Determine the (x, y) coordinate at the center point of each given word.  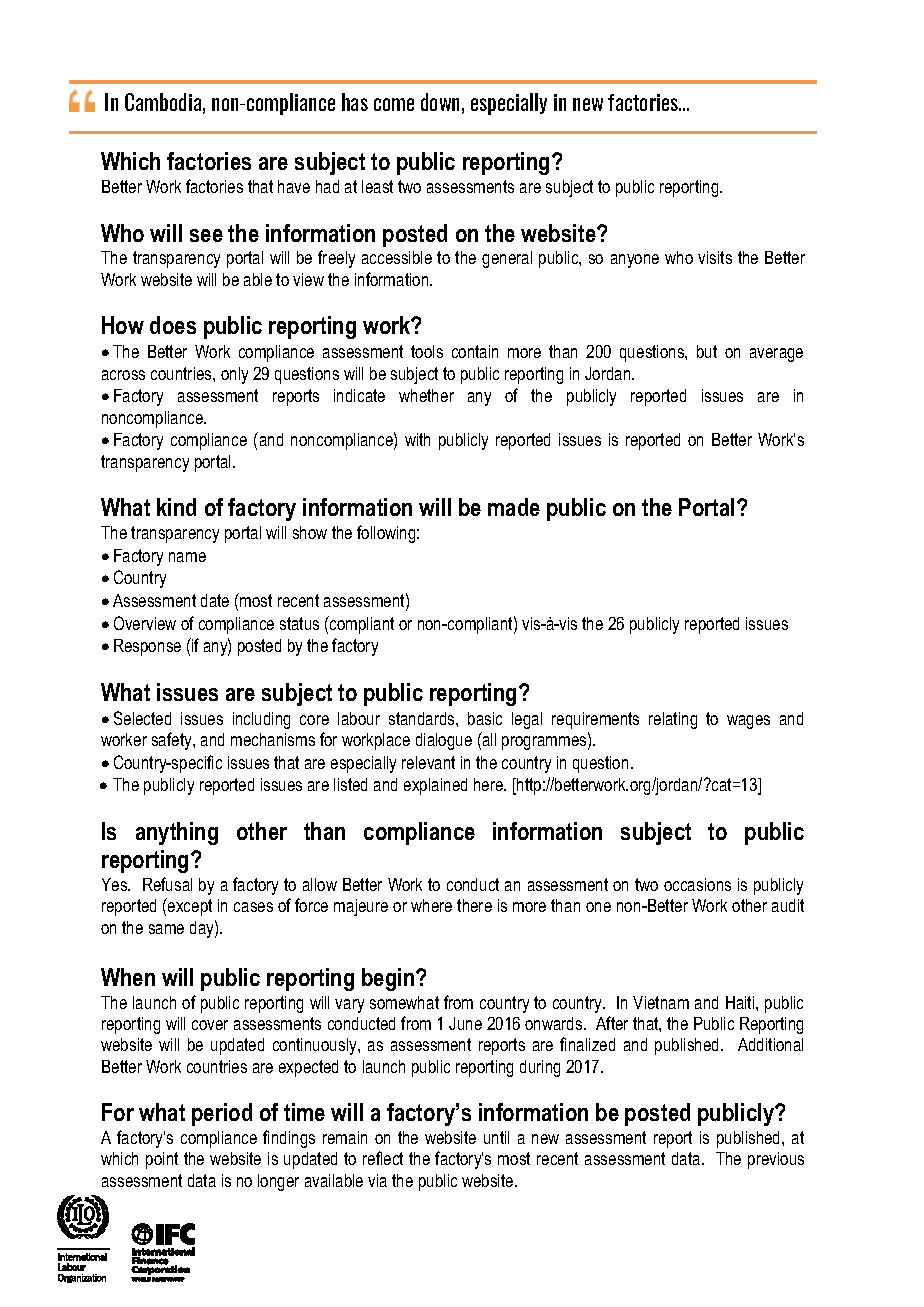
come (394, 104)
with (417, 439)
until (496, 1137)
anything (177, 833)
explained (435, 786)
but (707, 351)
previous (776, 1160)
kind (176, 507)
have (294, 186)
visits (715, 257)
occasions (697, 884)
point (162, 1160)
